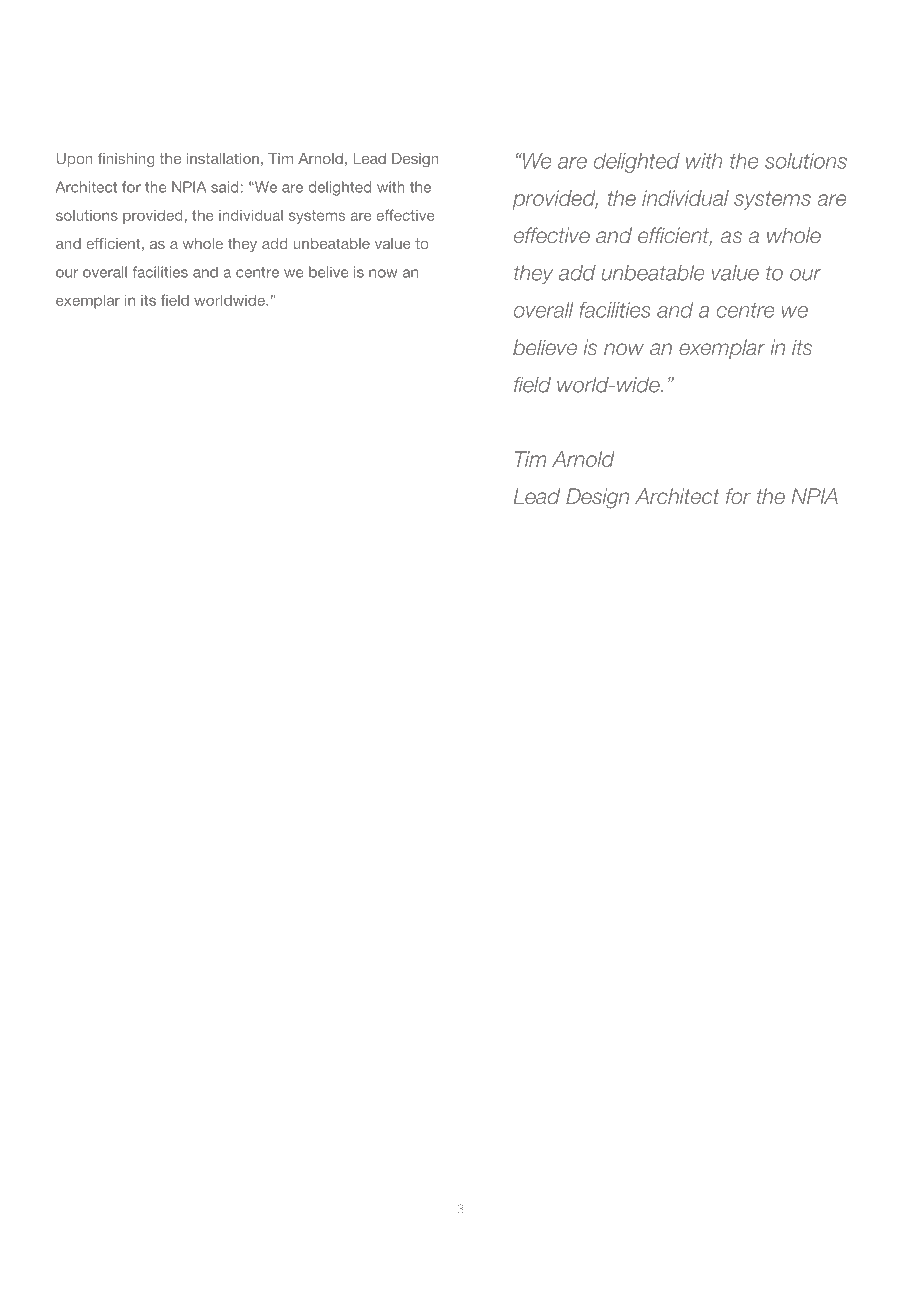  What do you see at coordinates (225, 187) in the document?
I see `said` at bounding box center [225, 187].
